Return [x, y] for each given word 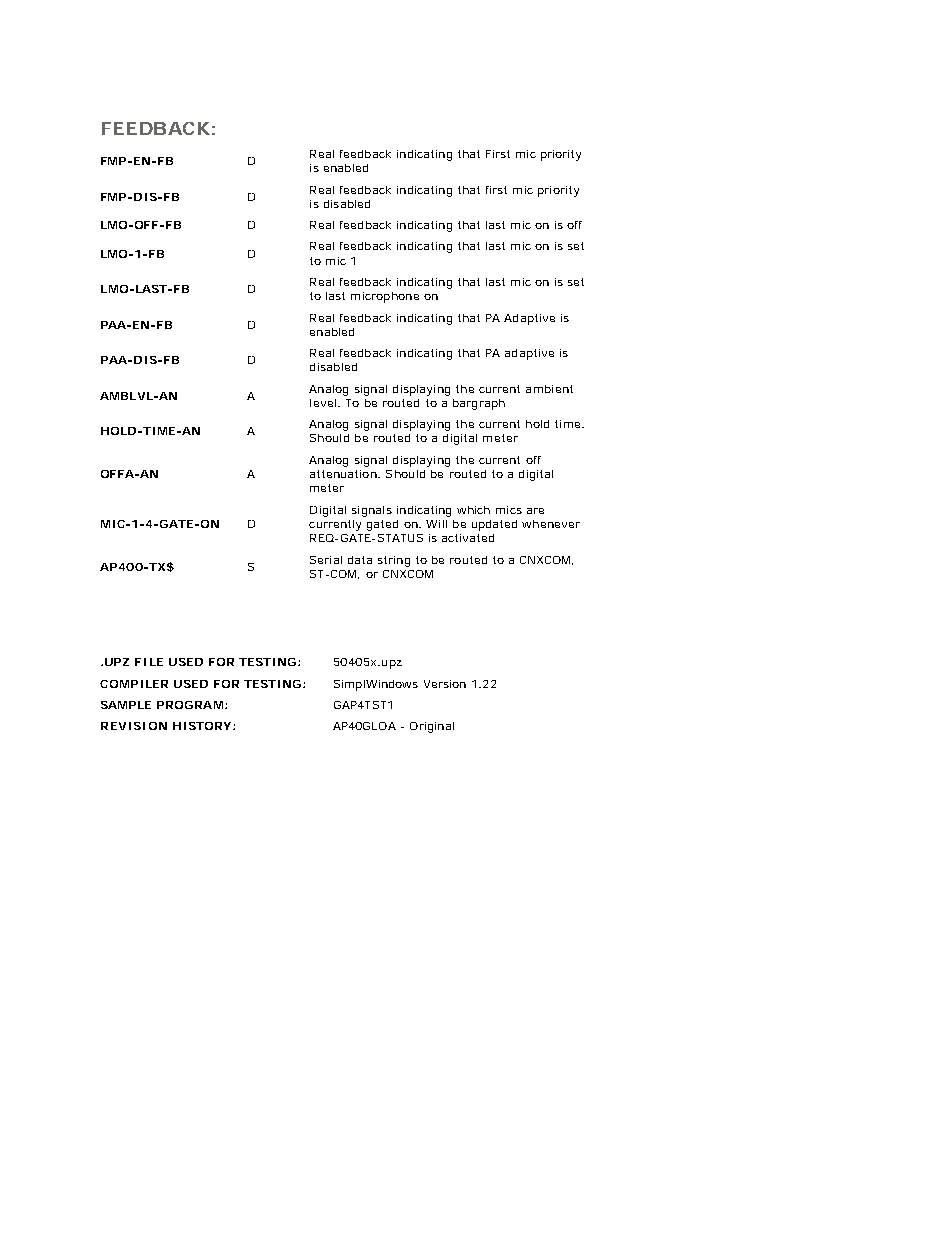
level [324, 403]
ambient [549, 389]
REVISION [134, 726]
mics [509, 510]
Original [432, 727]
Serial [326, 560]
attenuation [345, 474]
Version [445, 684]
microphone [385, 297]
